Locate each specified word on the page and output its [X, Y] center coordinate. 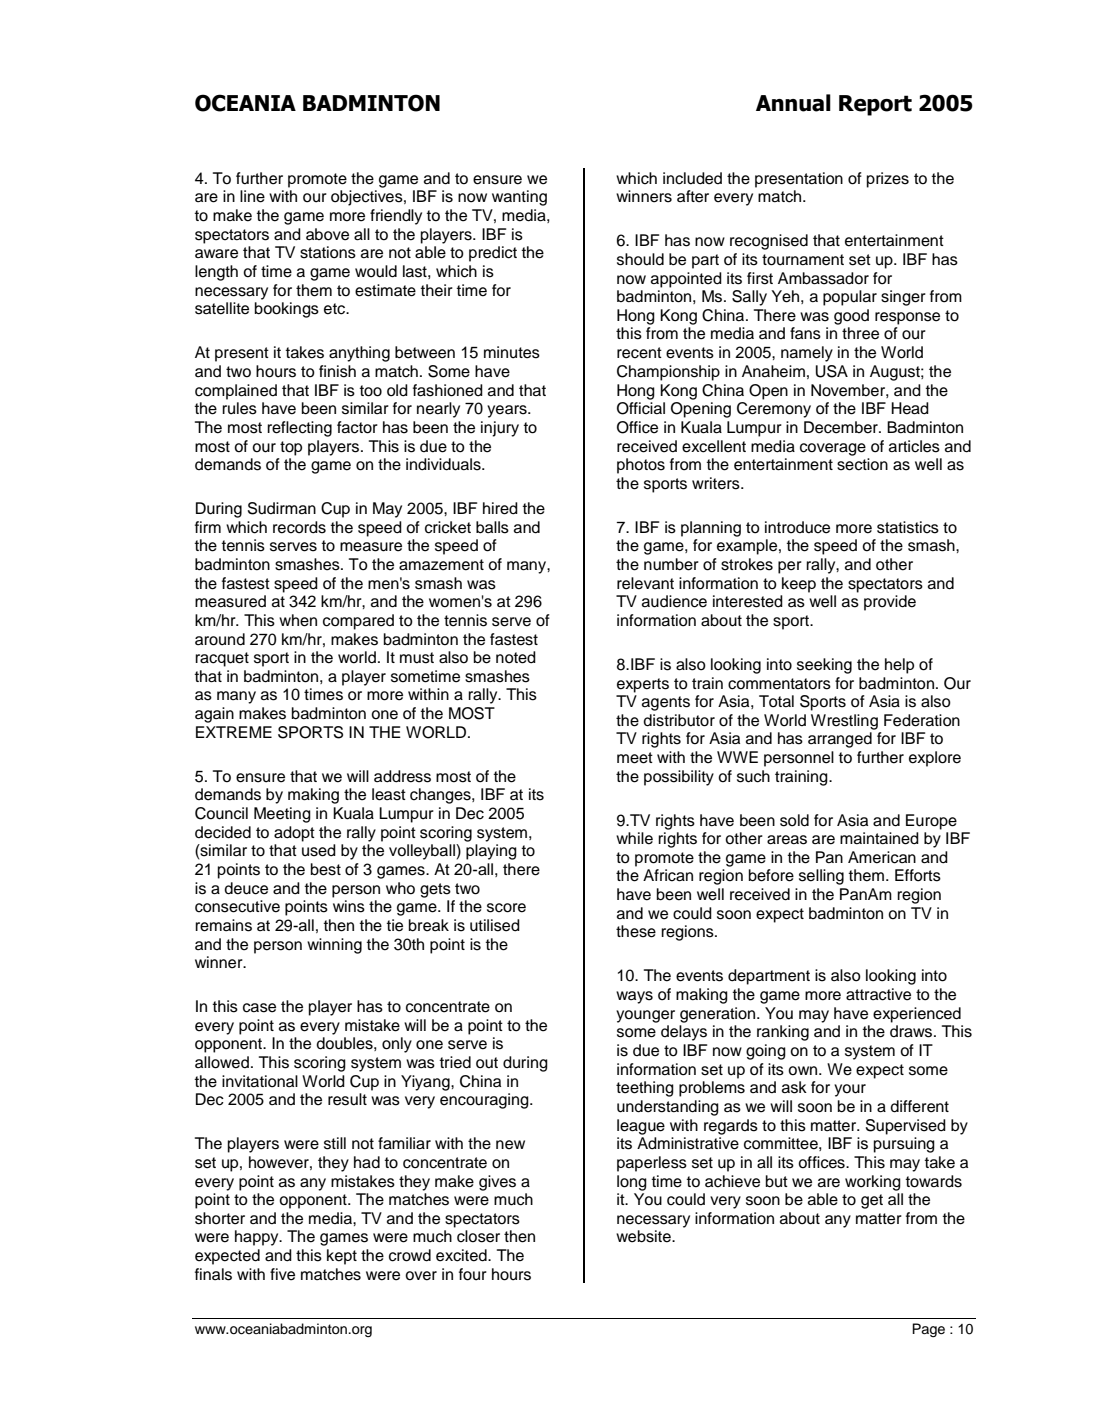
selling [821, 877]
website [644, 1236]
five [282, 1274]
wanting [519, 198]
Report [875, 105]
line [252, 196]
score [506, 908]
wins [349, 906]
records [299, 527]
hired [500, 508]
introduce [797, 527]
